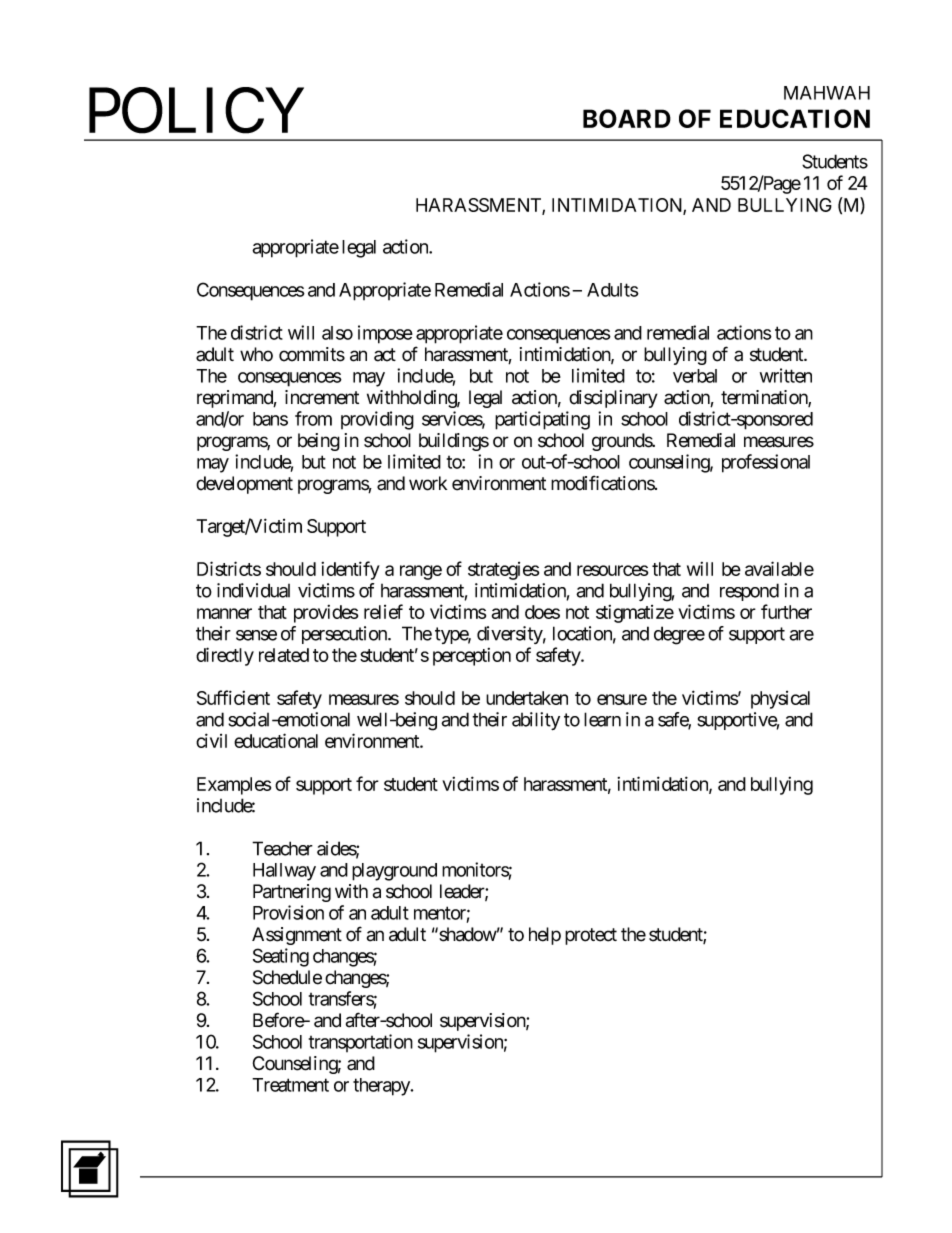 The image size is (952, 1233). I want to click on written, so click(786, 375).
